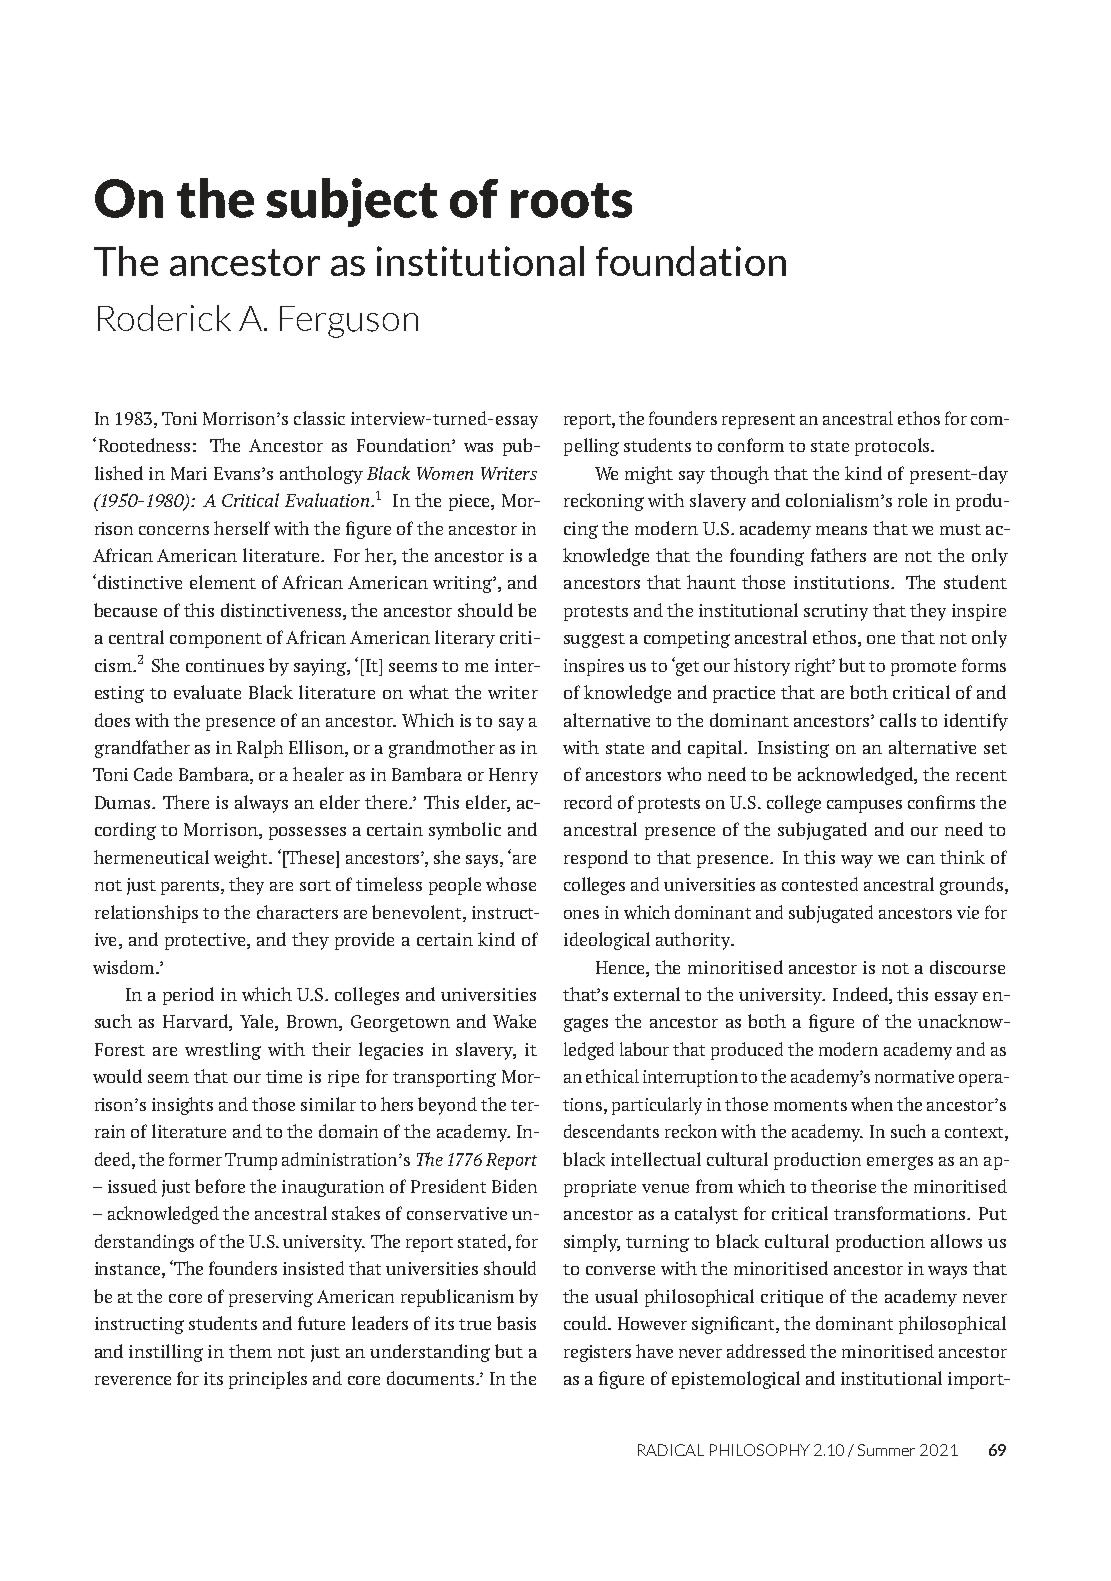  I want to click on roots, so click(571, 200).
